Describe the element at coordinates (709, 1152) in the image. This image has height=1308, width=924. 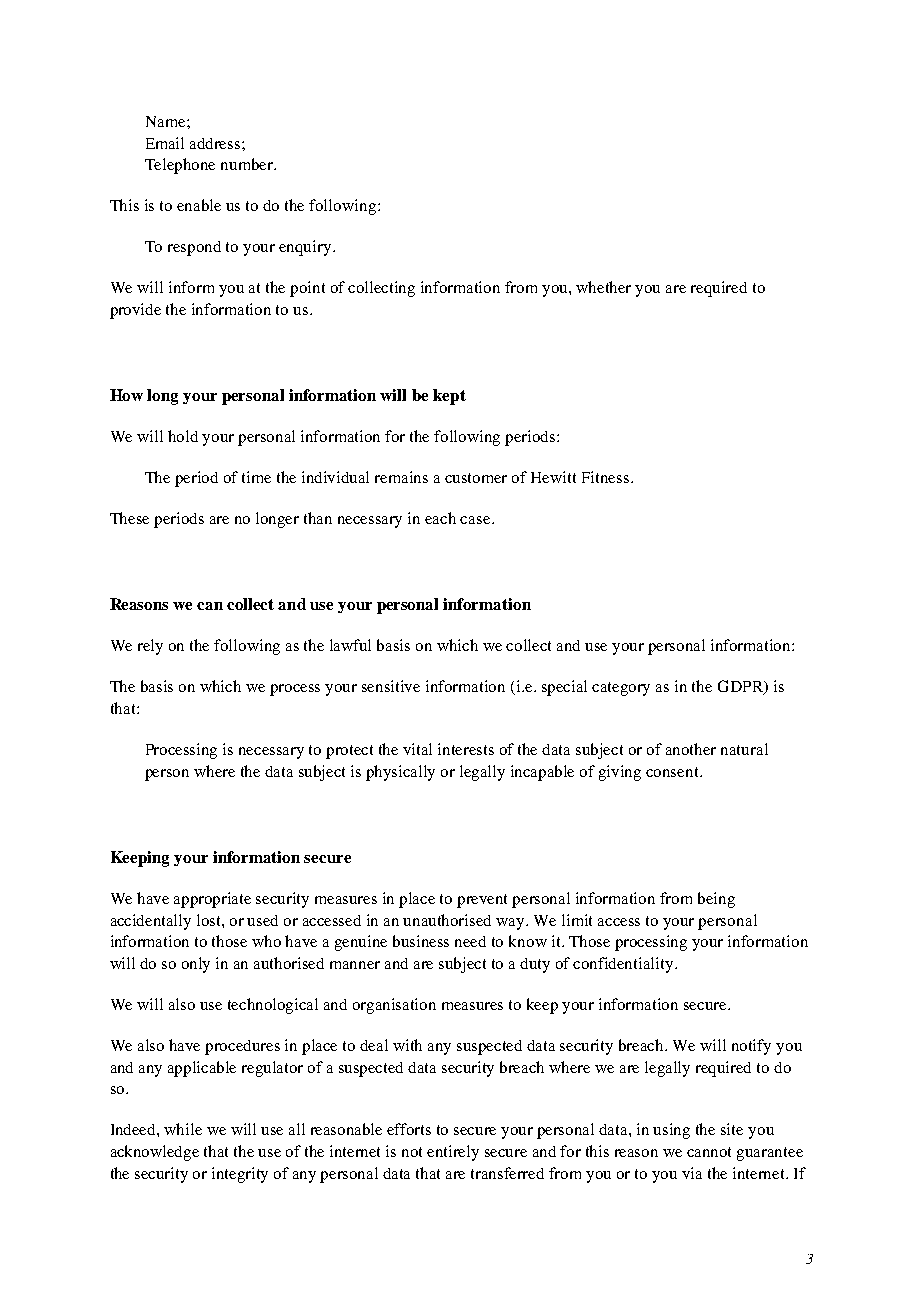
I see `cannot` at that location.
